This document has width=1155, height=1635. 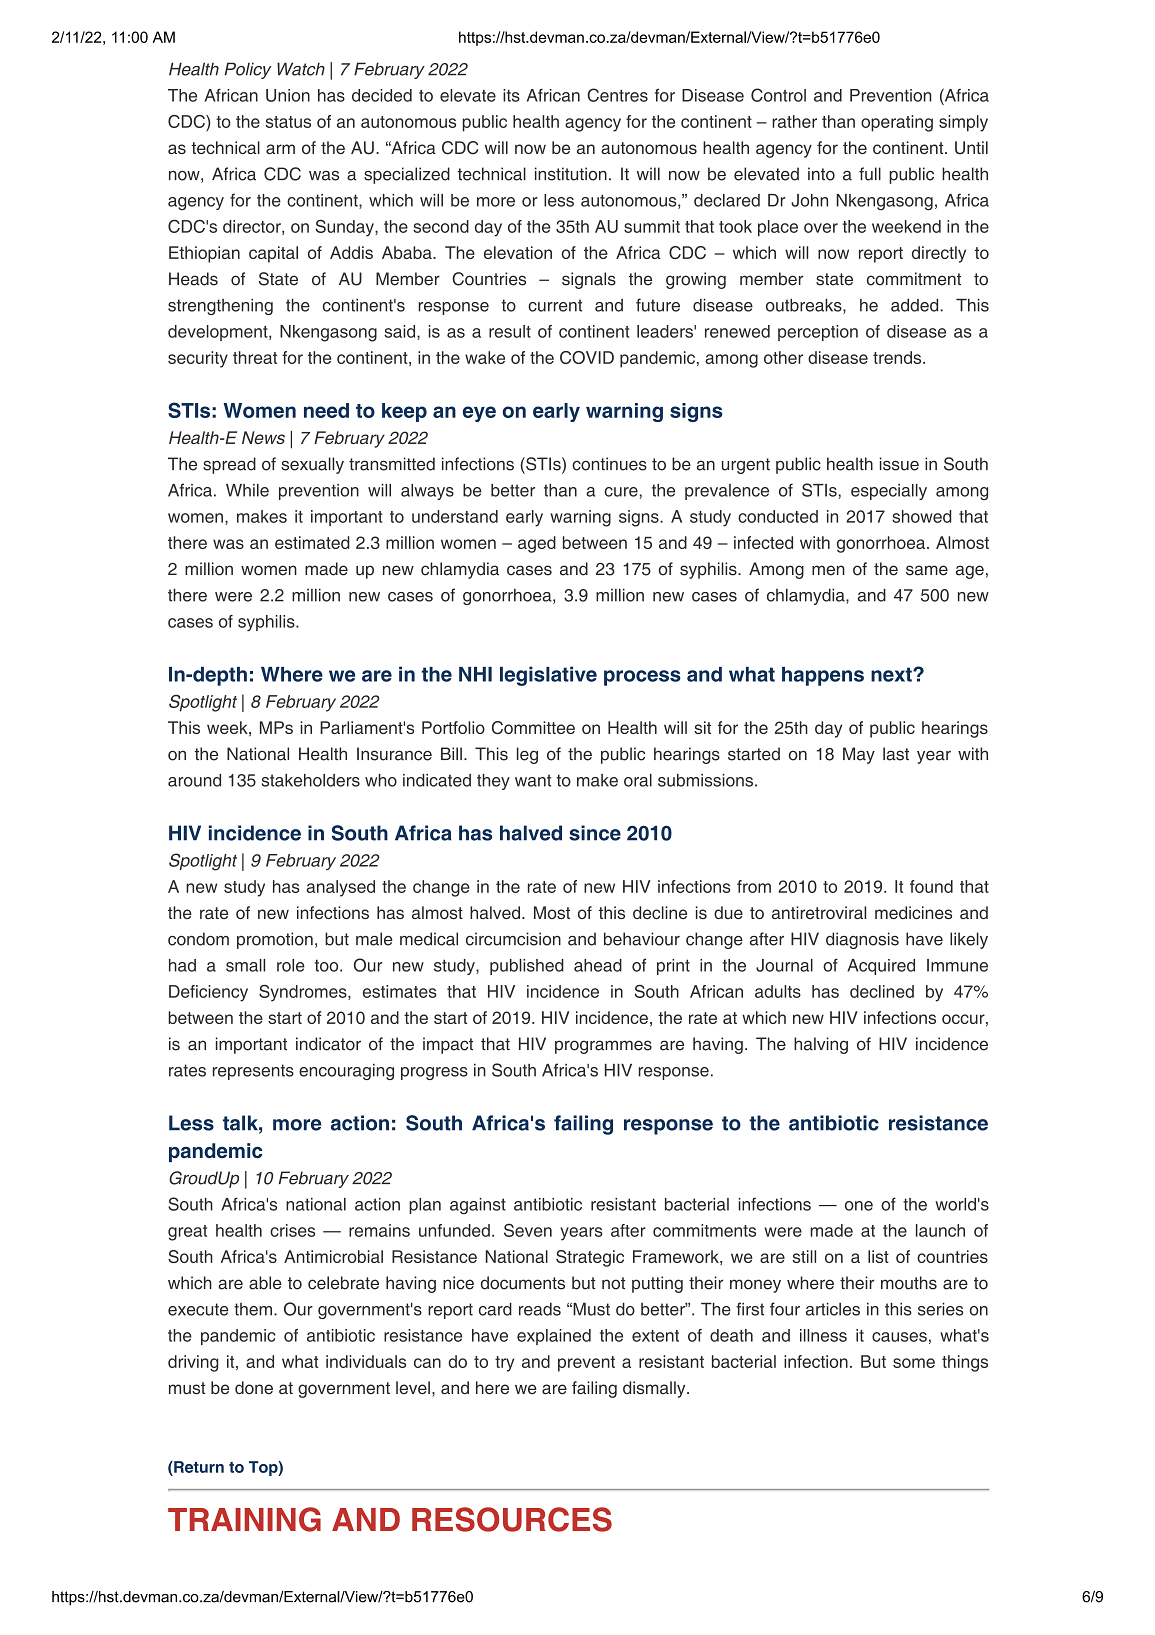 What do you see at coordinates (595, 833) in the document?
I see `since` at bounding box center [595, 833].
